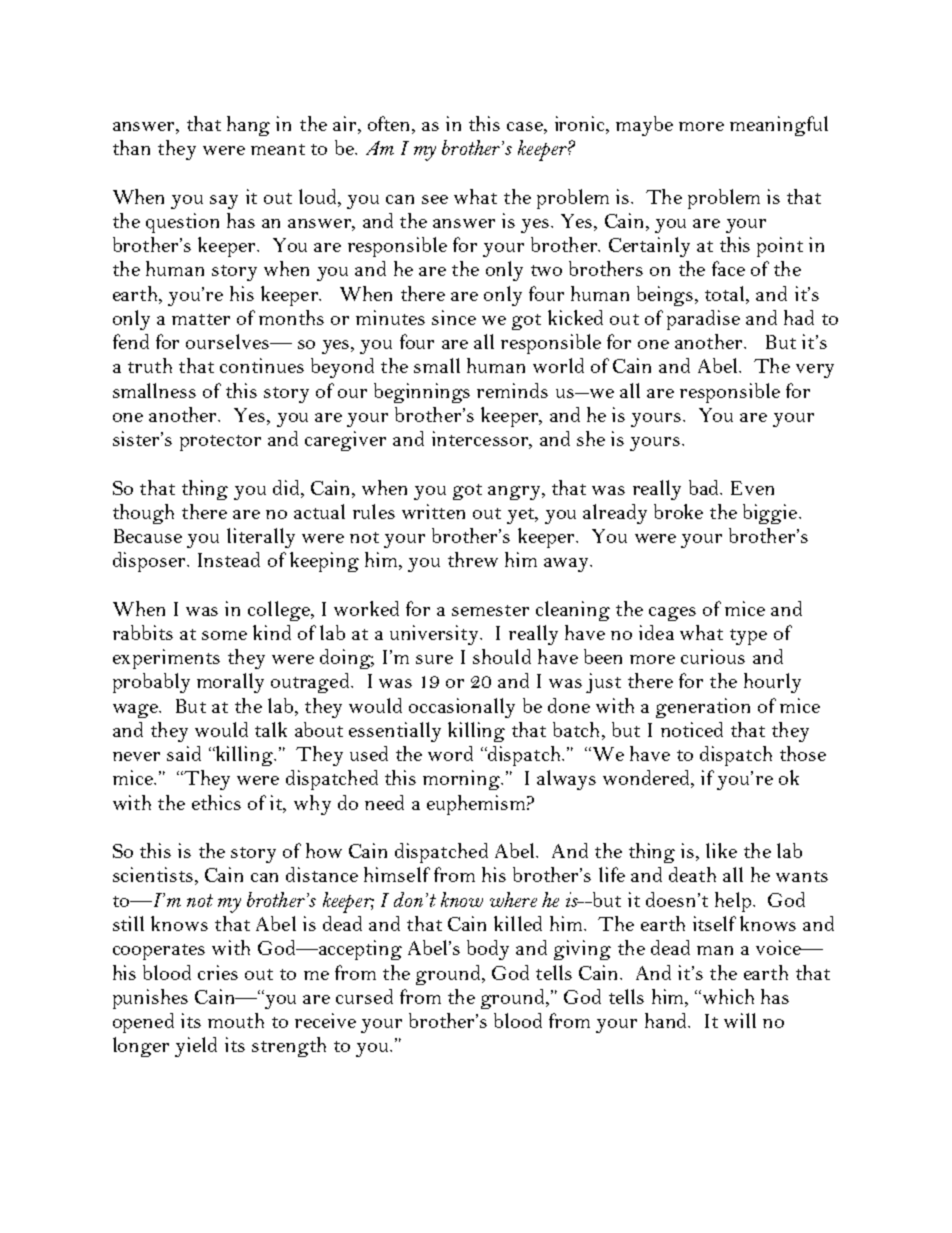 This page has width=952, height=1233. I want to click on hang, so click(248, 126).
